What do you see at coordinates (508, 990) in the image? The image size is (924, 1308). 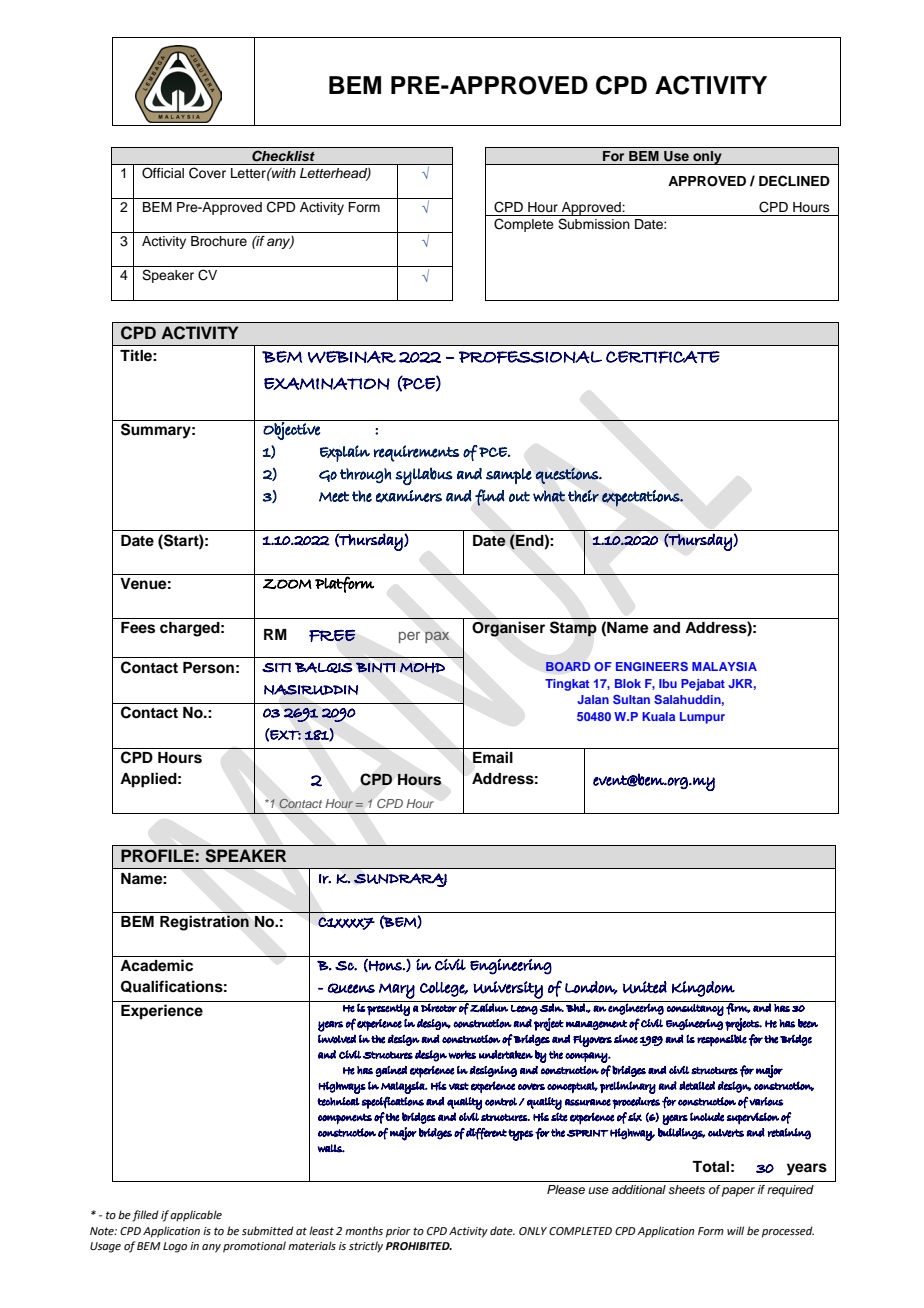 I see `University` at bounding box center [508, 990].
